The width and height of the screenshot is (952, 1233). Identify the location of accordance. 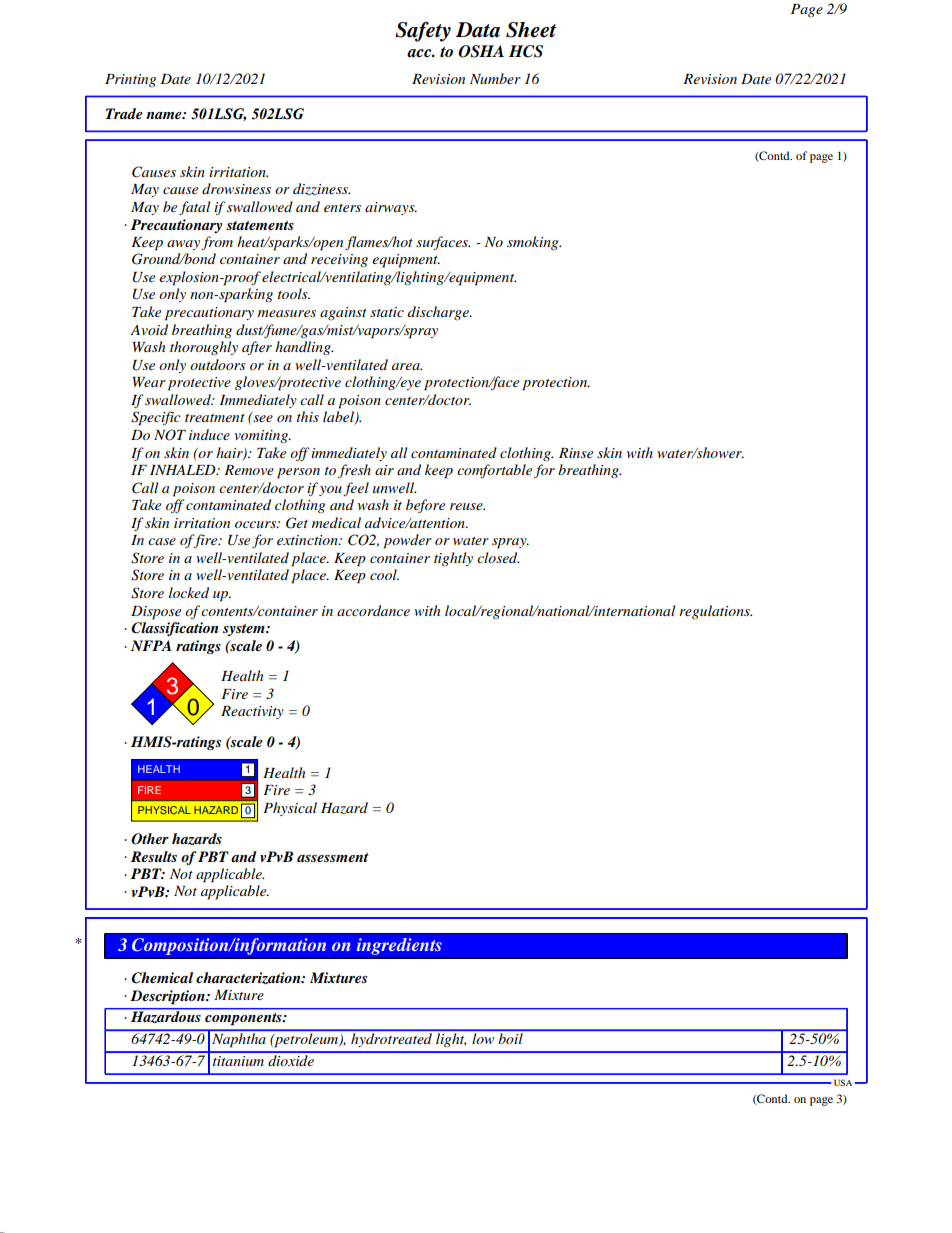
(373, 610).
